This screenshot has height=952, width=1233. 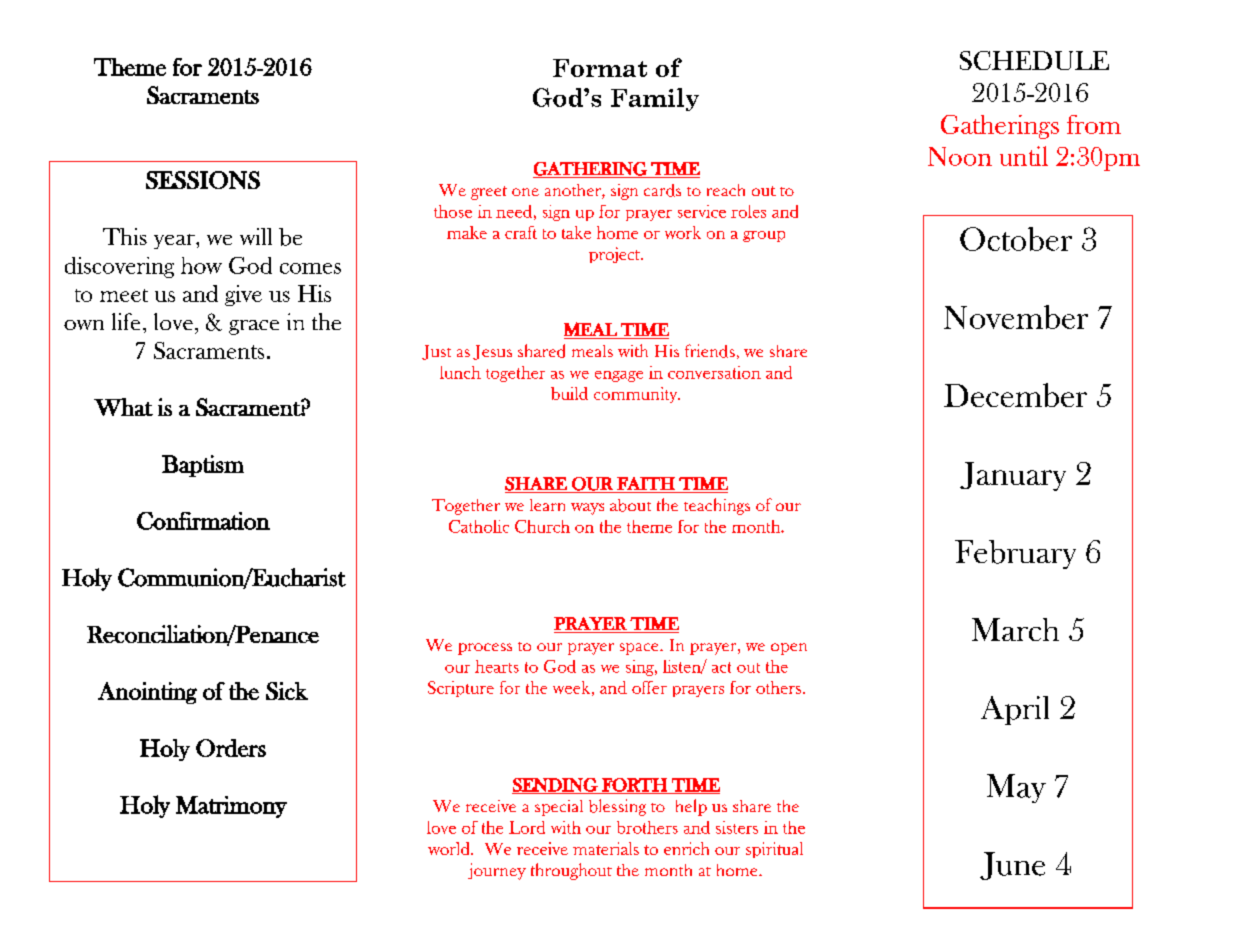 I want to click on SESSIONS, so click(x=203, y=180).
